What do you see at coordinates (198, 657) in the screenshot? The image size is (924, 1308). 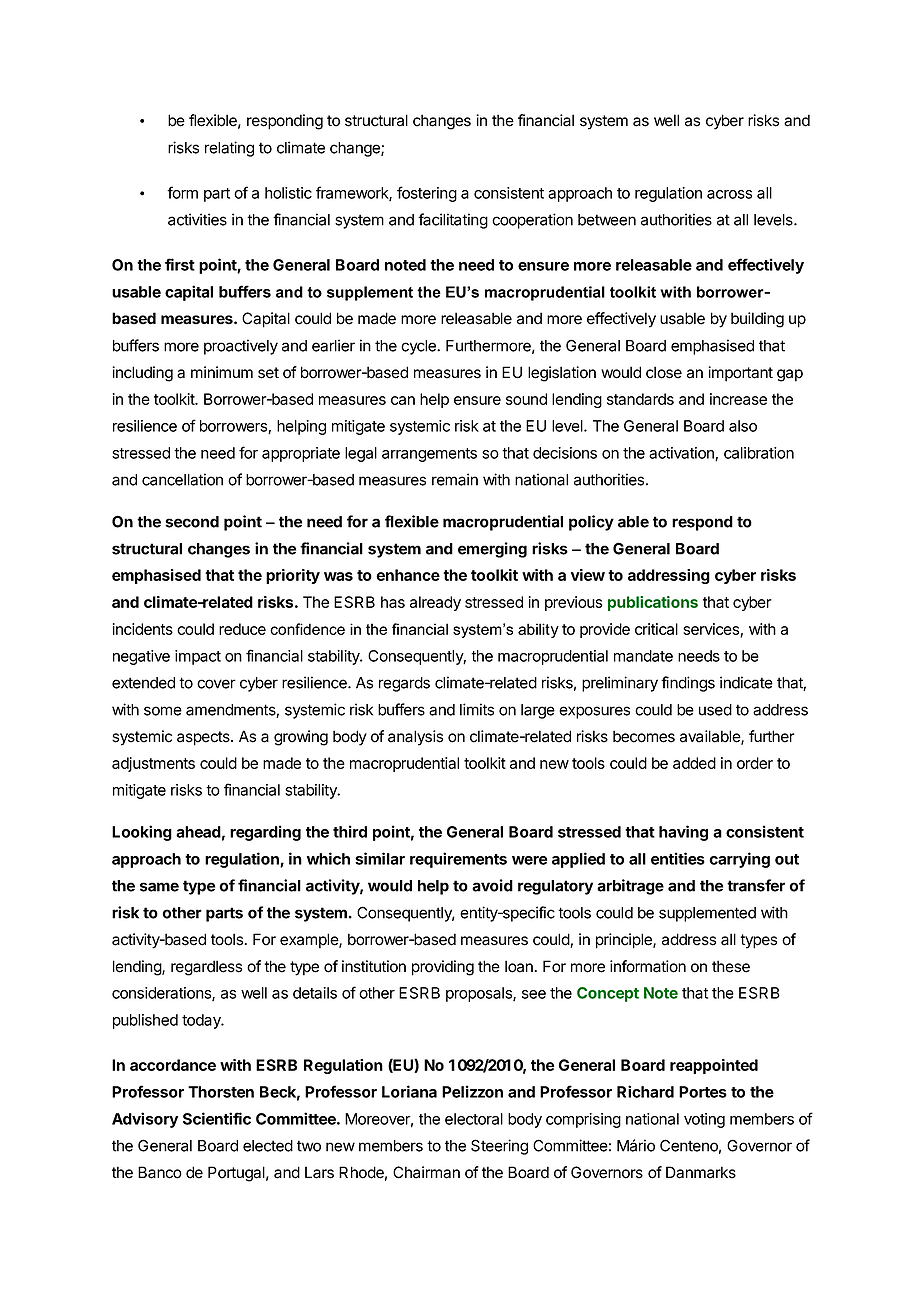 I see `impact` at bounding box center [198, 657].
